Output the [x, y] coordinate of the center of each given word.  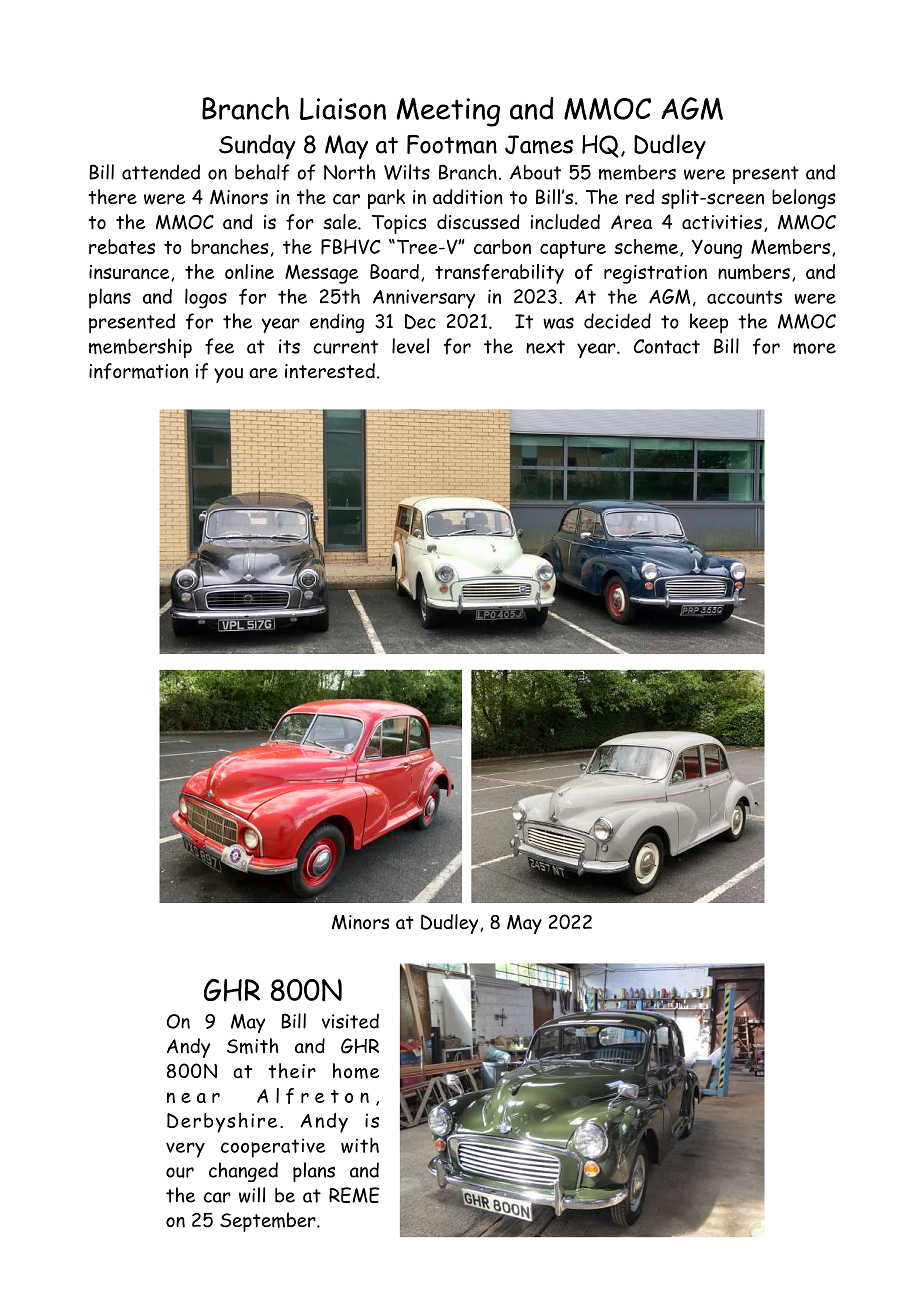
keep [709, 323]
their [292, 1071]
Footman [452, 144]
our [180, 1172]
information [138, 371]
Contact [667, 346]
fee [219, 346]
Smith [253, 1046]
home [356, 1071]
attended [161, 172]
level [410, 346]
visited [350, 1021]
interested [330, 371]
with [360, 1145]
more [814, 348]
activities [722, 222]
